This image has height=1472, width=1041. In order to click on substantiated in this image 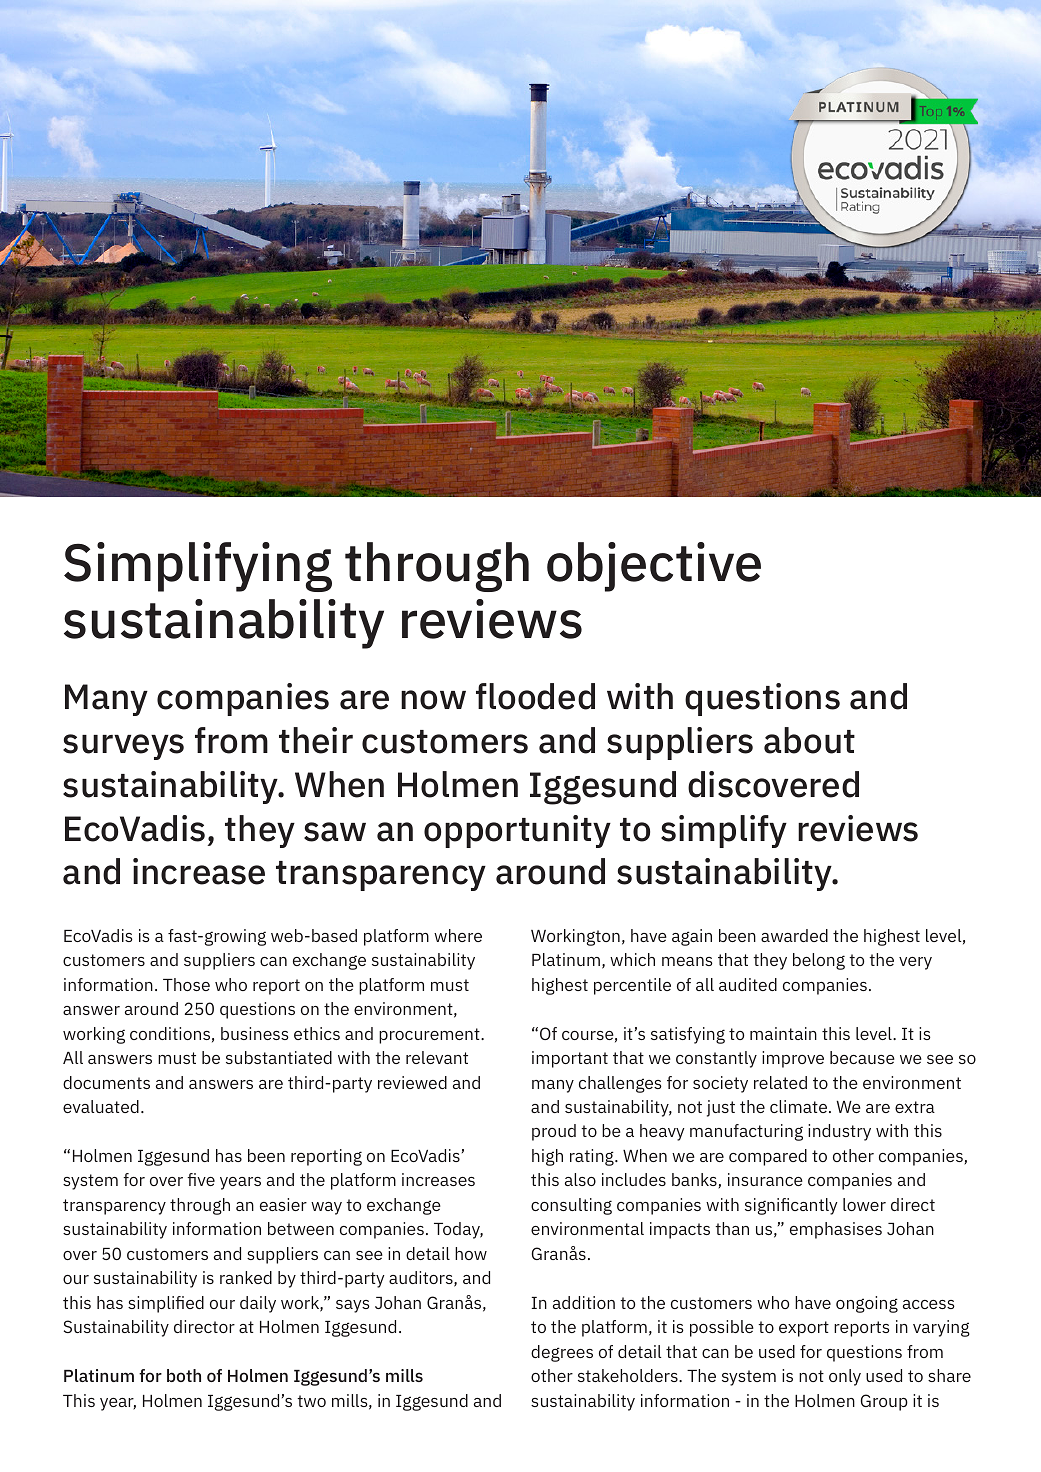, I will do `click(279, 1057)`.
